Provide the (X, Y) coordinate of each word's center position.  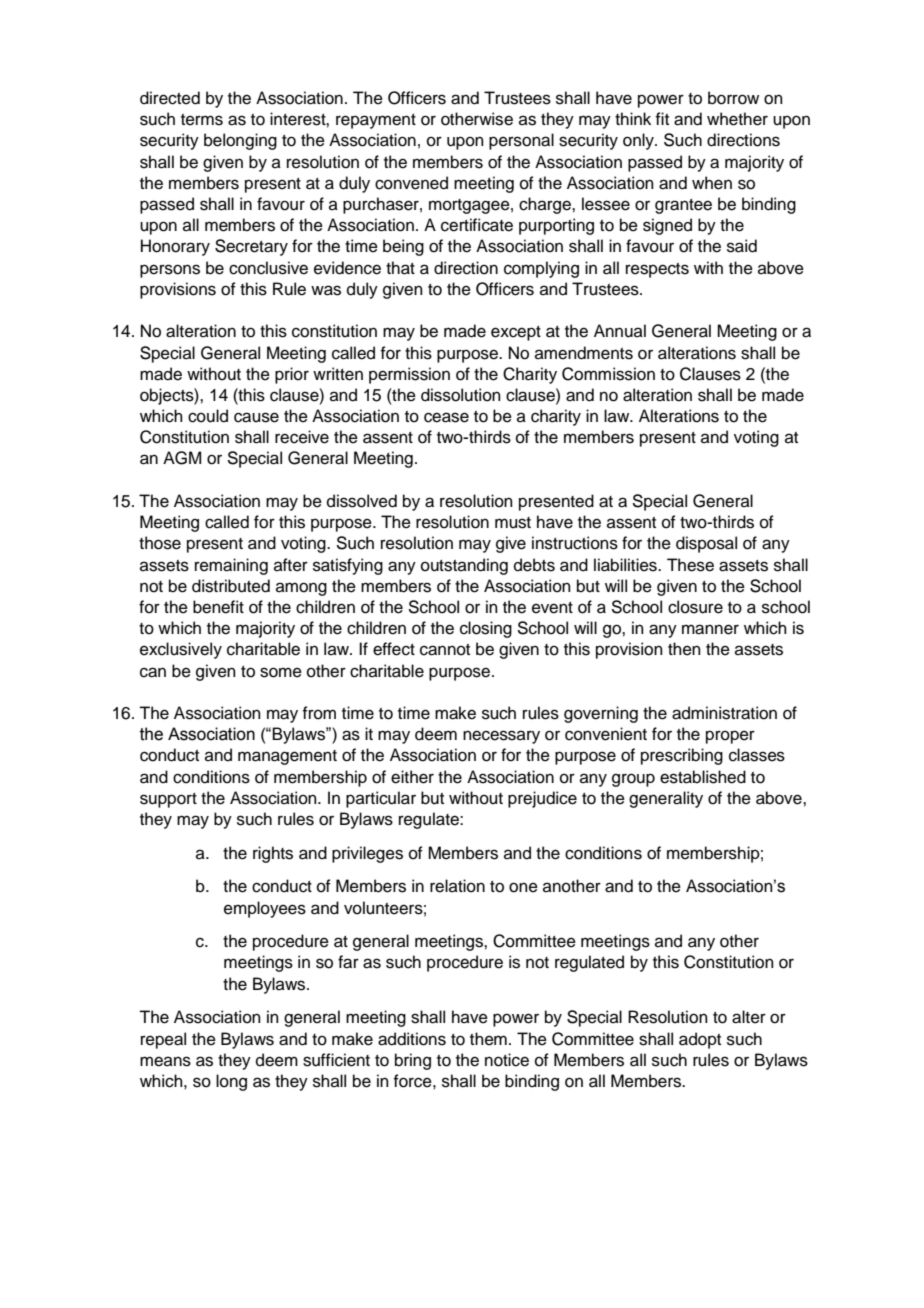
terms (202, 120)
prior (292, 375)
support (168, 800)
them (488, 1039)
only (639, 141)
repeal (163, 1040)
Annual (620, 331)
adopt (700, 1040)
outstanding (464, 566)
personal (521, 141)
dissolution (461, 395)
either (412, 777)
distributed (231, 586)
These (690, 565)
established (703, 777)
